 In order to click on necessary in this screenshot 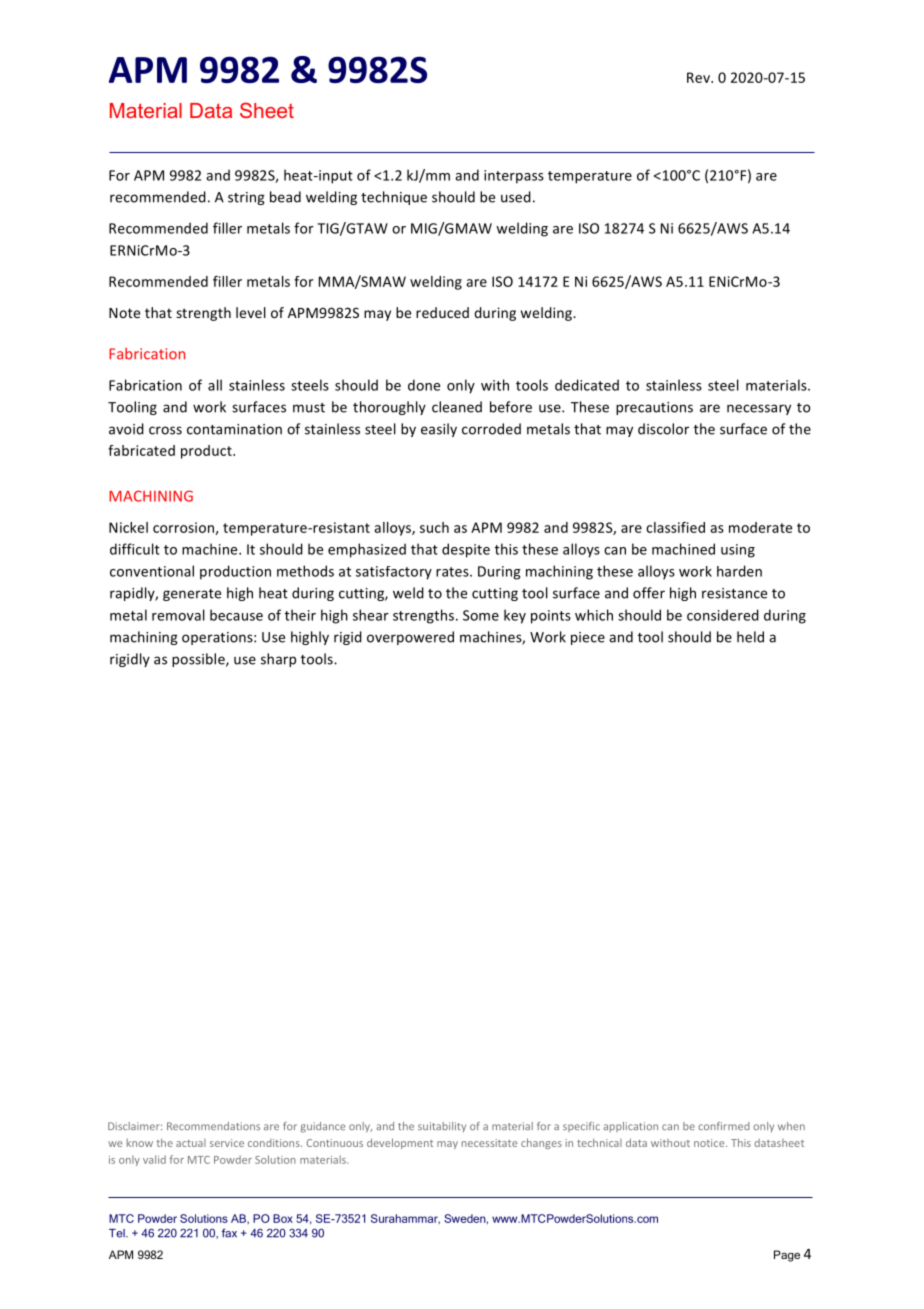, I will do `click(759, 409)`.
